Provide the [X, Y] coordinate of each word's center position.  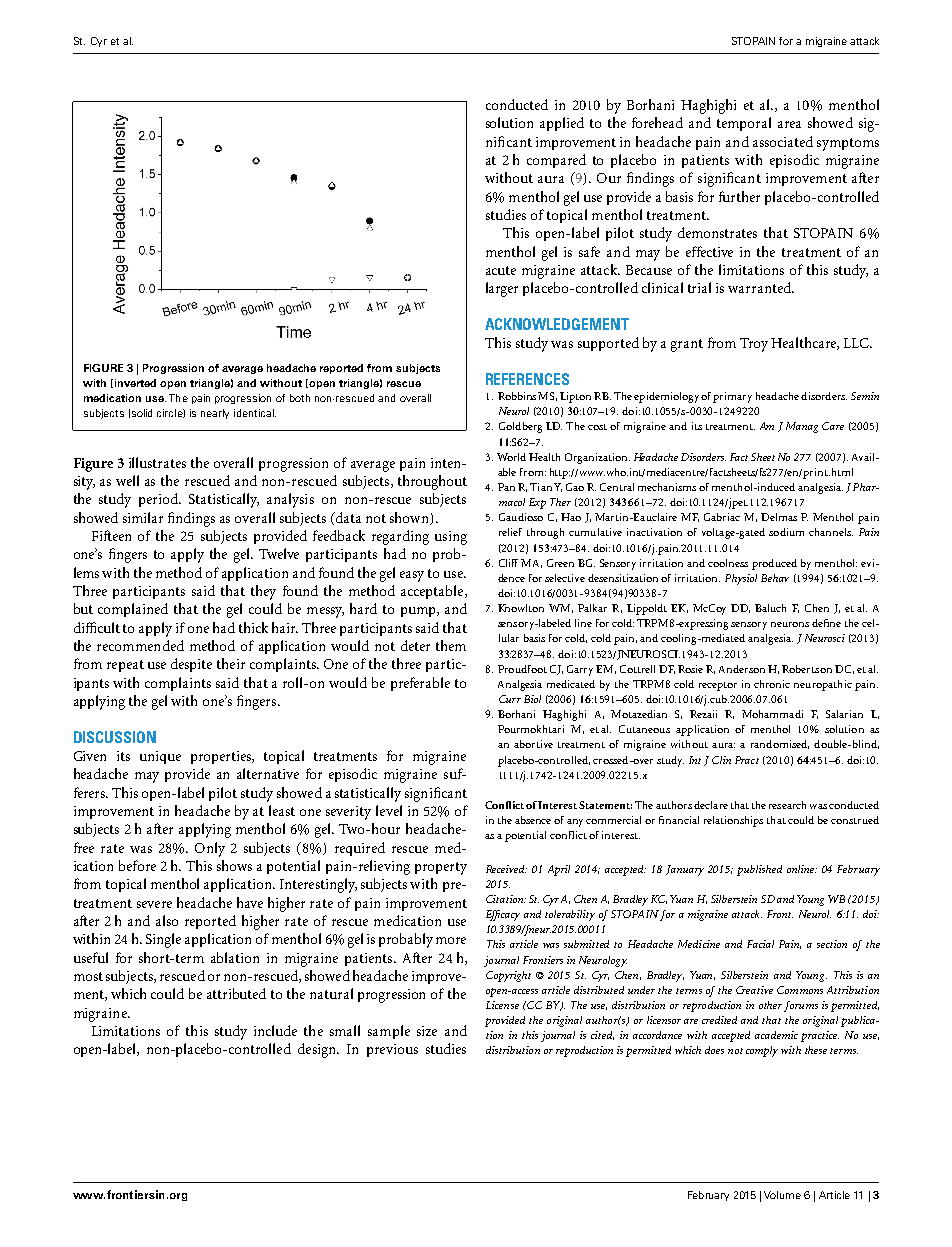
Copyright [508, 976]
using [451, 538]
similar [143, 517]
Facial [760, 944]
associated [783, 141]
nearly [215, 414]
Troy [754, 345]
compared [556, 161]
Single [163, 940]
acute [501, 270]
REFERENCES [527, 379]
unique [160, 757]
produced [774, 564]
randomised [780, 744]
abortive [533, 744]
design [318, 1050]
